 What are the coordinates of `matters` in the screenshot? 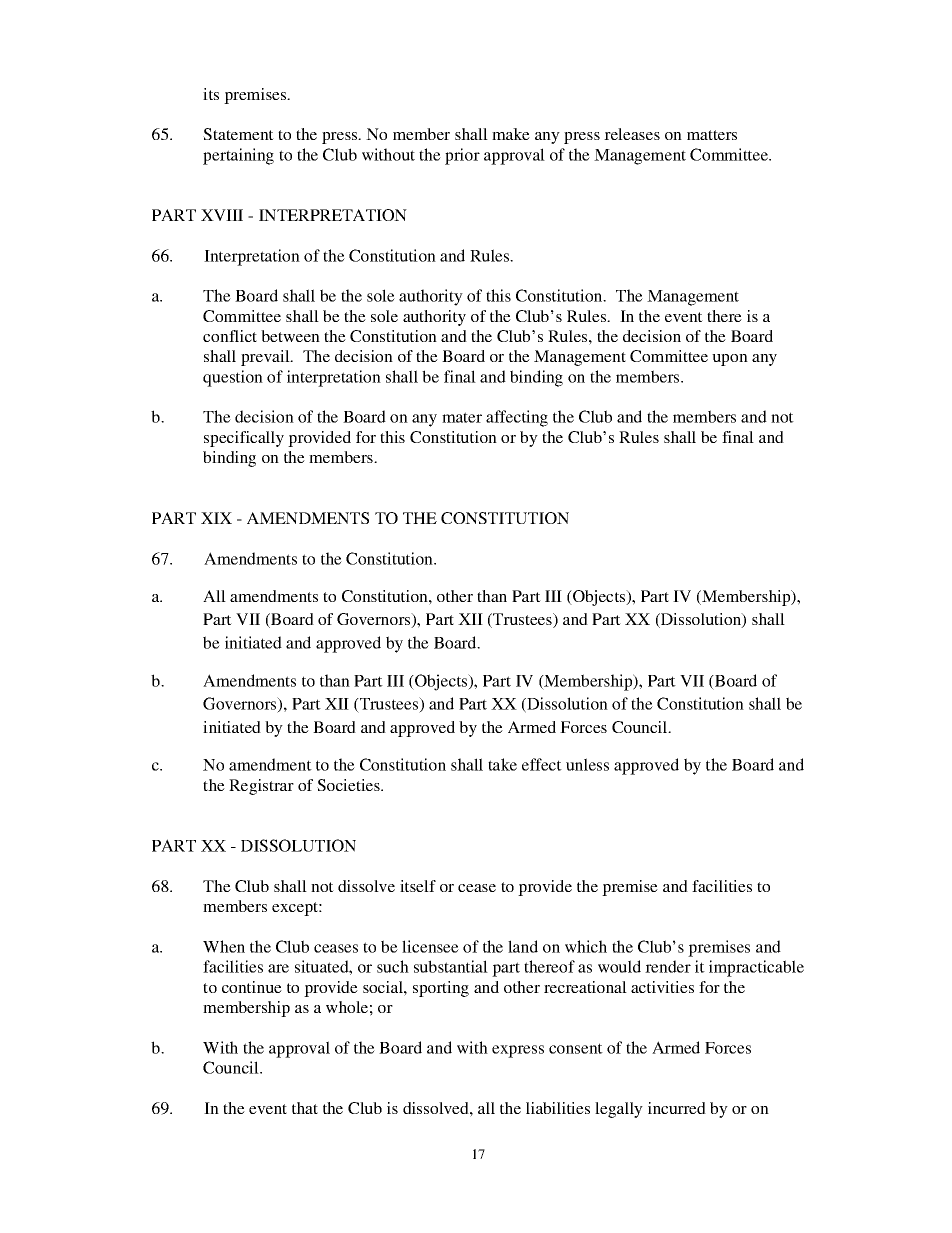 It's located at (712, 135).
